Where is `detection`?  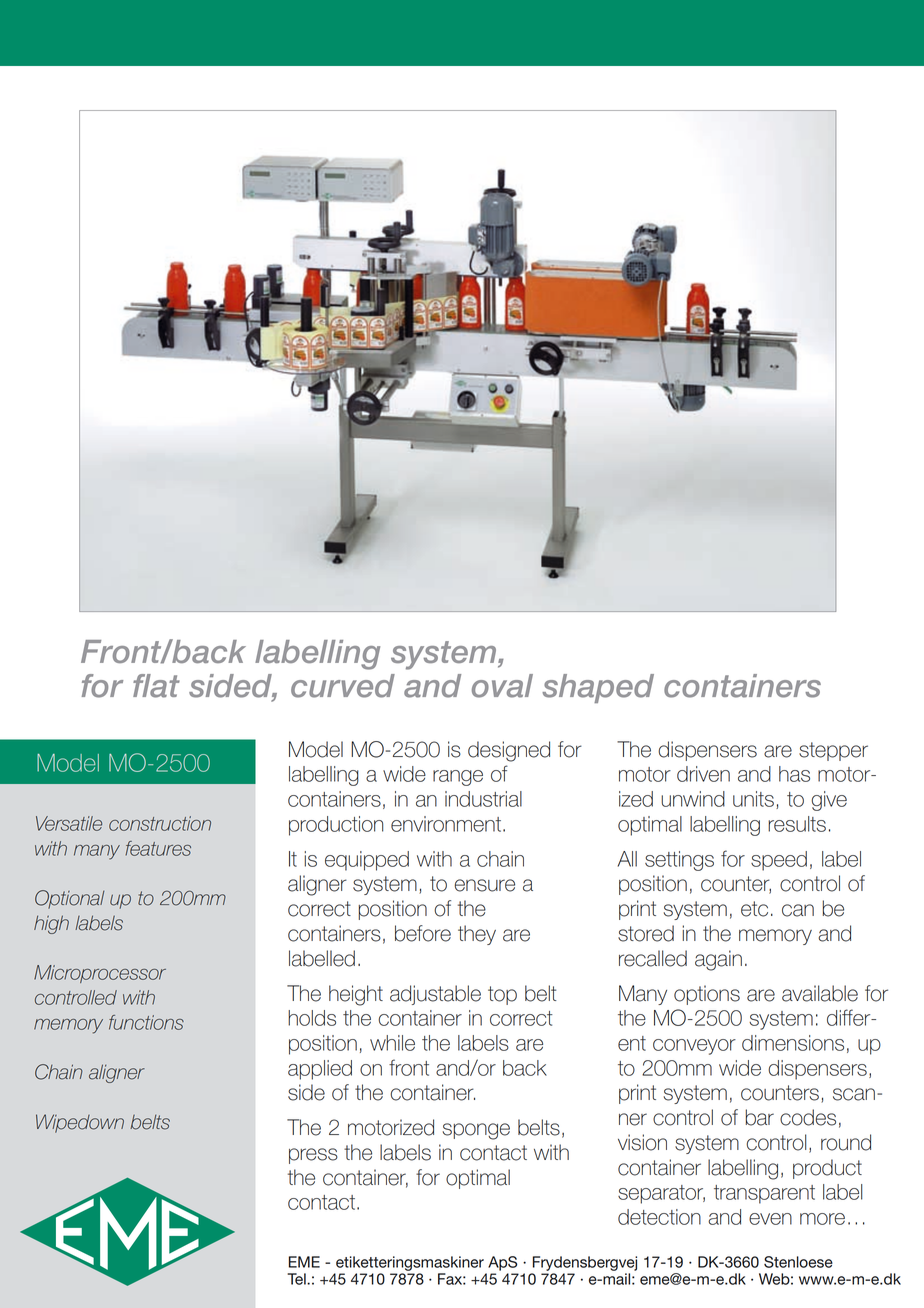
detection is located at coordinates (659, 1217).
